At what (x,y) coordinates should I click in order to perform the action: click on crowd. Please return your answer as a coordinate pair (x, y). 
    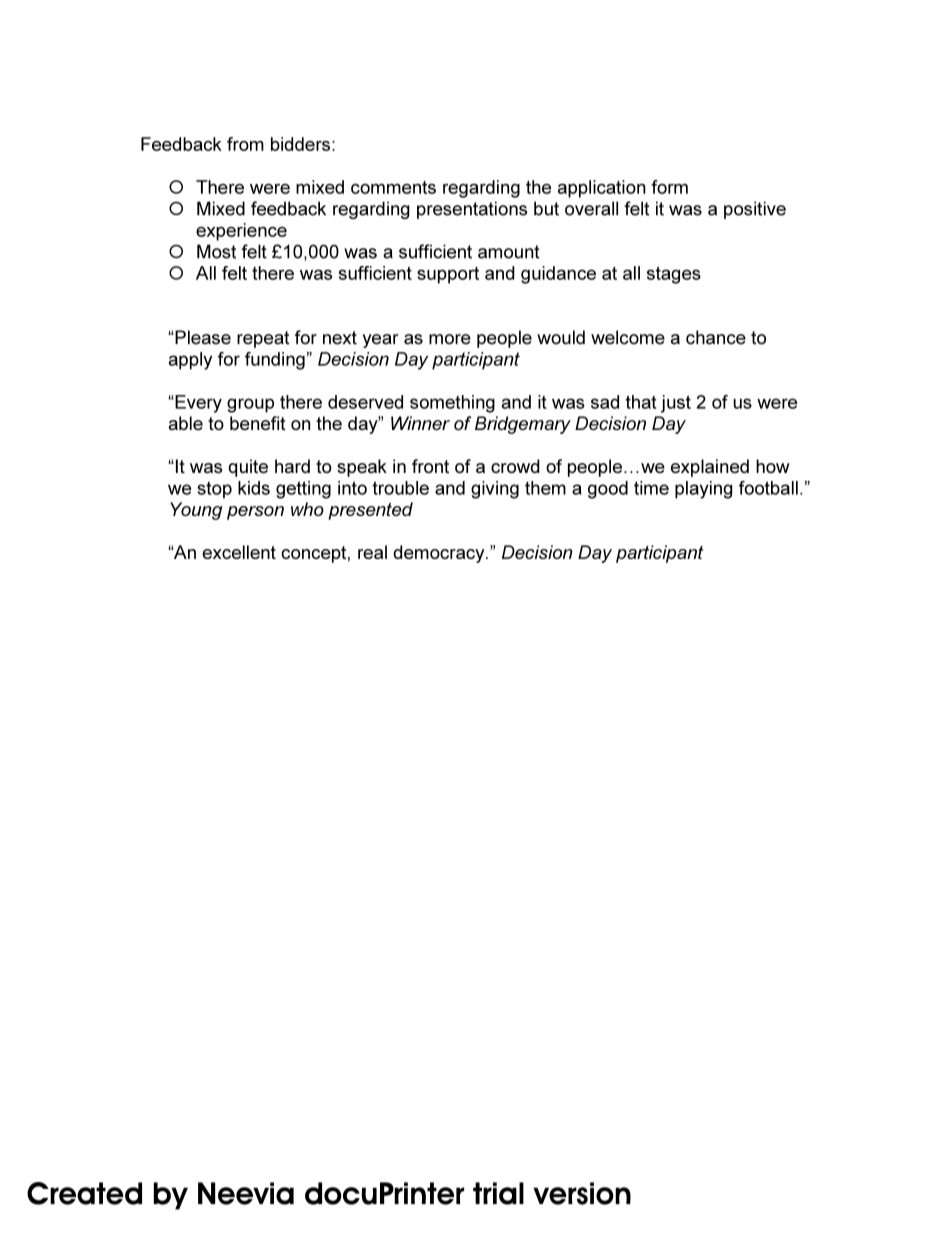
    Looking at the image, I should click on (515, 466).
